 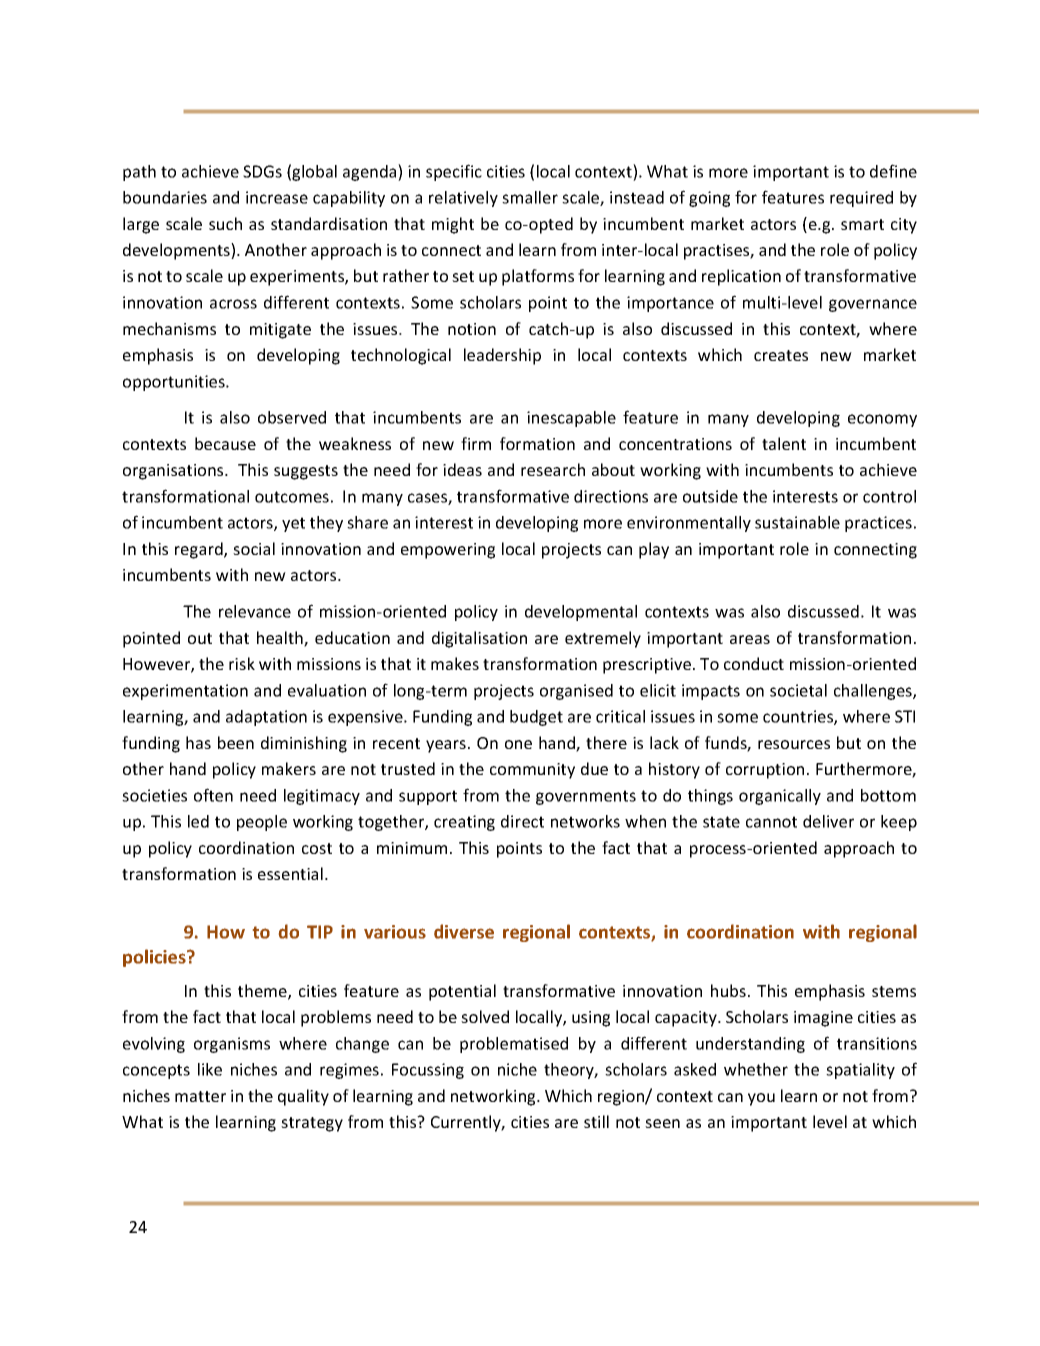 I want to click on sustainable, so click(x=797, y=522).
